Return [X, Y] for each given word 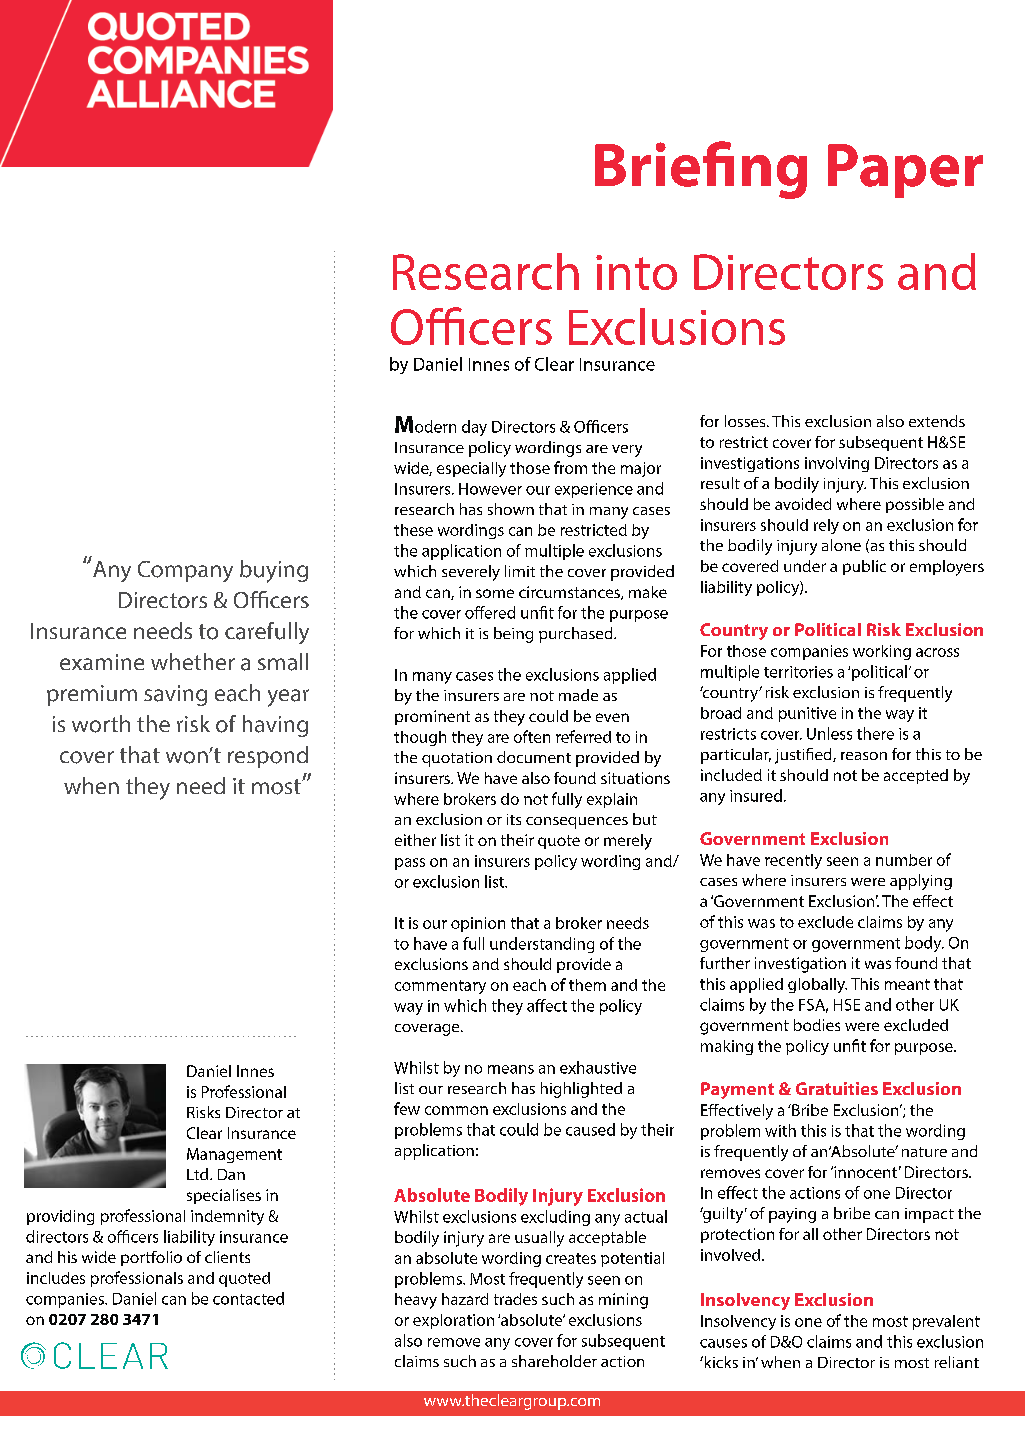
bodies [817, 1025]
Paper [905, 171]
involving [837, 464]
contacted [248, 1298]
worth [101, 724]
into [636, 272]
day [474, 428]
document [534, 757]
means [511, 1069]
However [490, 489]
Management [234, 1155]
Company [185, 571]
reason [864, 756]
